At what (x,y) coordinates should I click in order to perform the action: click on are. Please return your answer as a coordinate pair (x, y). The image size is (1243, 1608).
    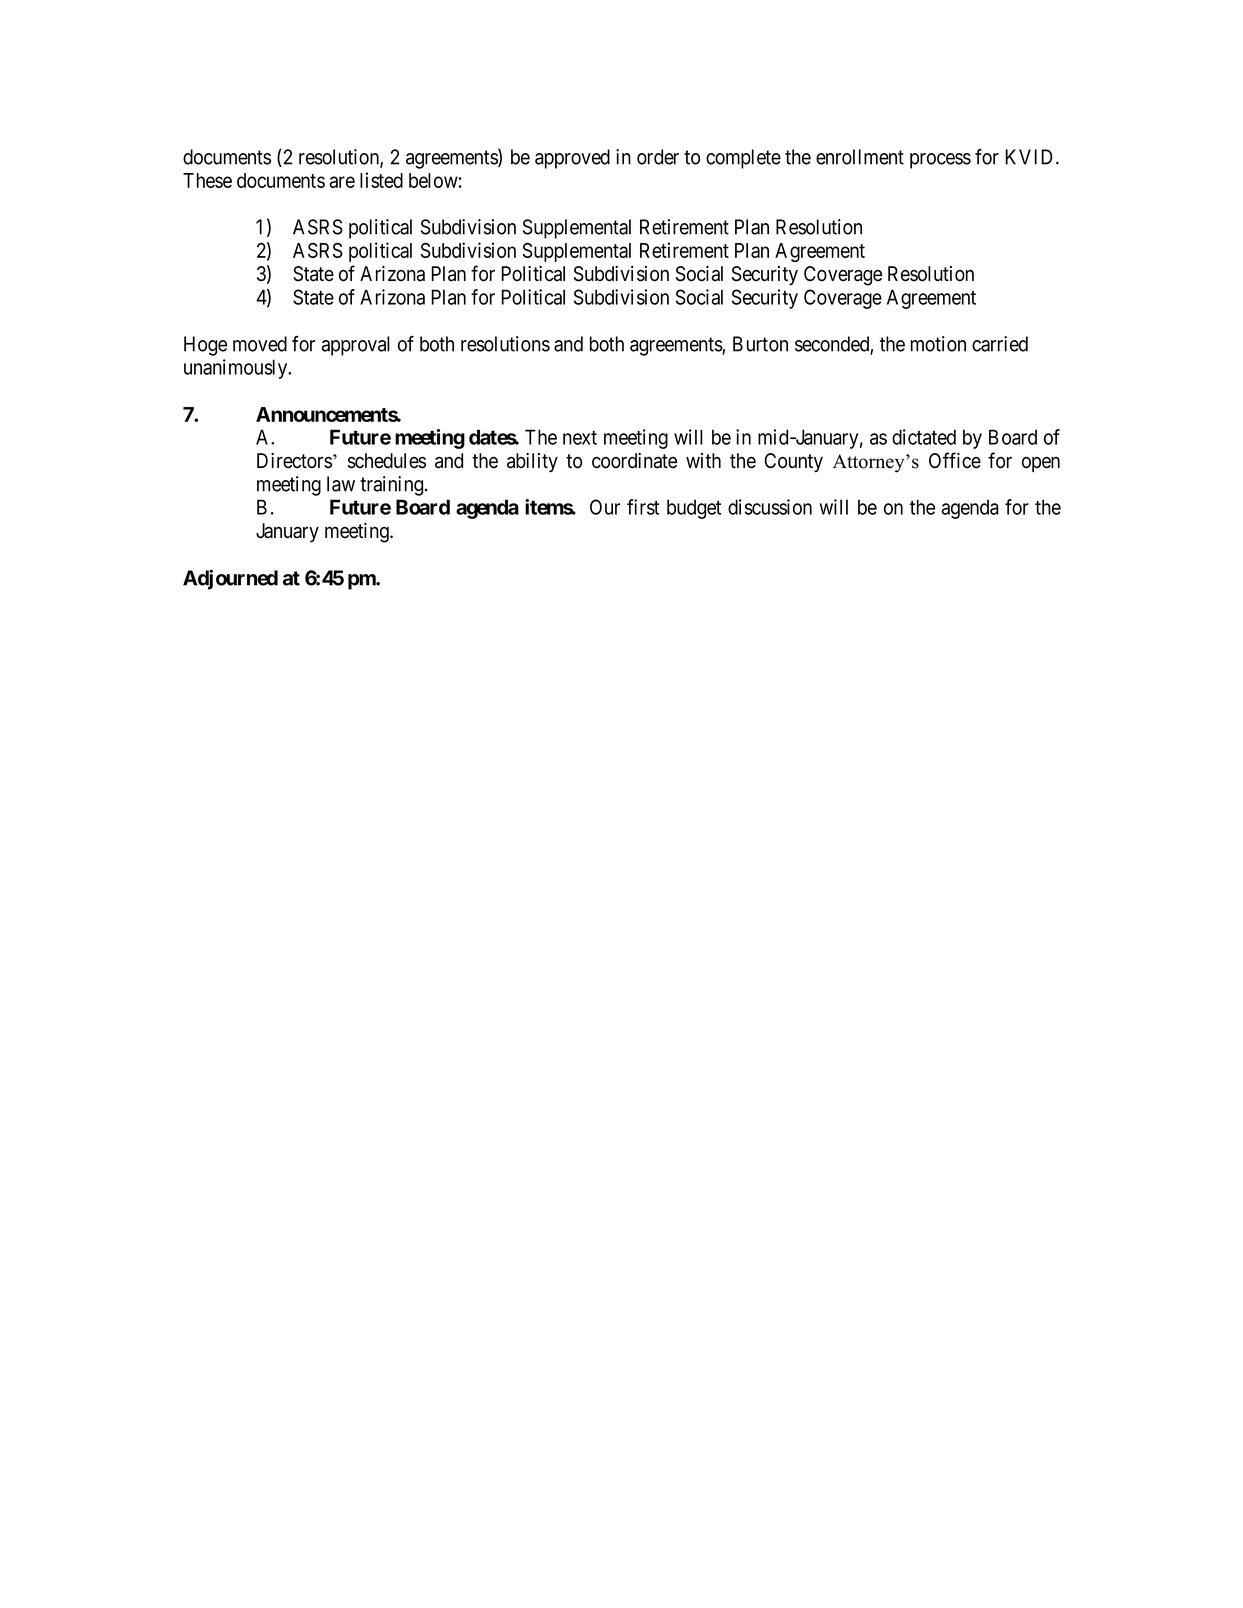
    Looking at the image, I should click on (342, 182).
